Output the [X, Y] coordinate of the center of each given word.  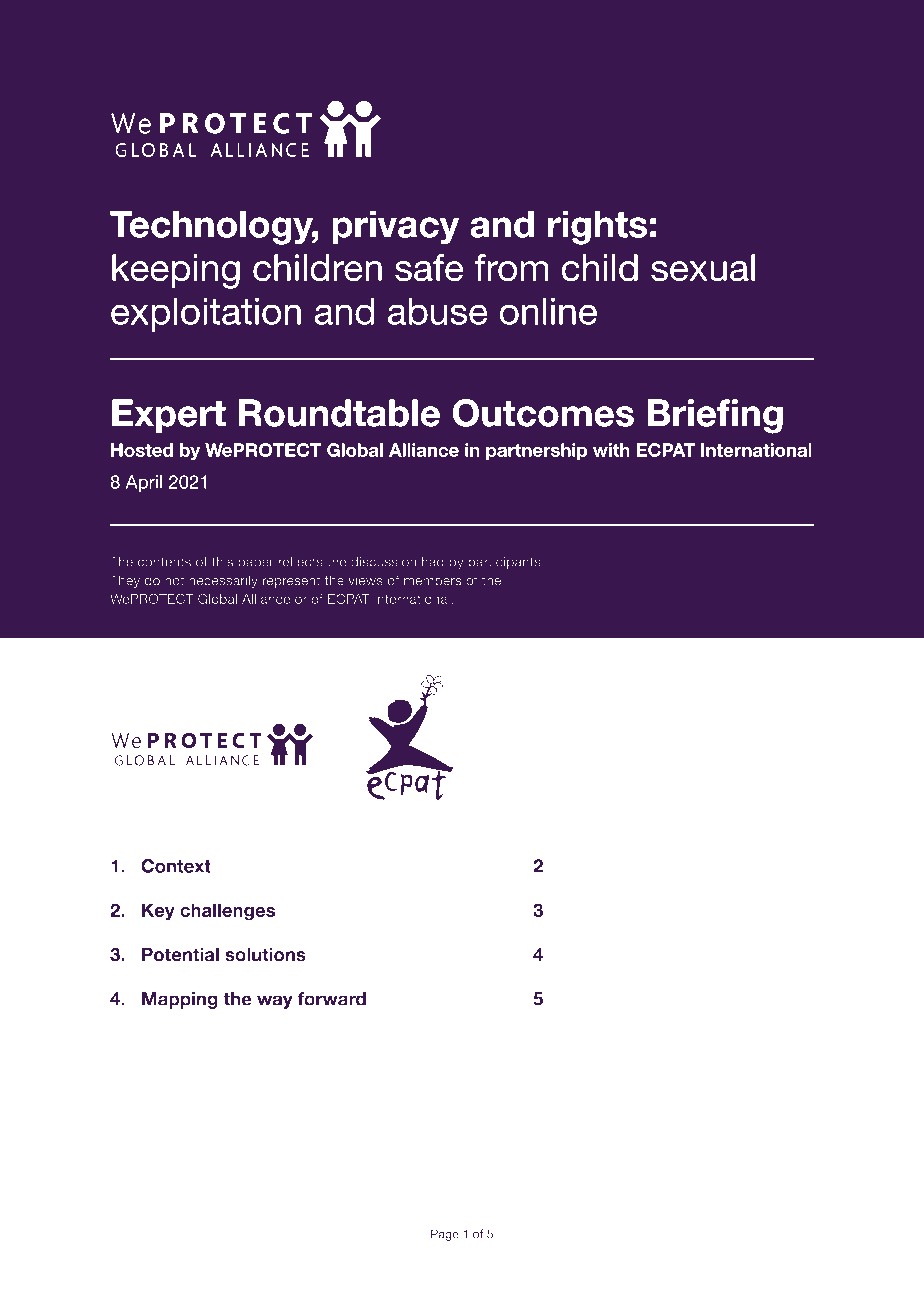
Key [158, 912]
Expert [169, 416]
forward [331, 999]
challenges [227, 912]
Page [445, 1235]
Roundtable [339, 413]
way [275, 1002]
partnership [536, 451]
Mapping [180, 1000]
